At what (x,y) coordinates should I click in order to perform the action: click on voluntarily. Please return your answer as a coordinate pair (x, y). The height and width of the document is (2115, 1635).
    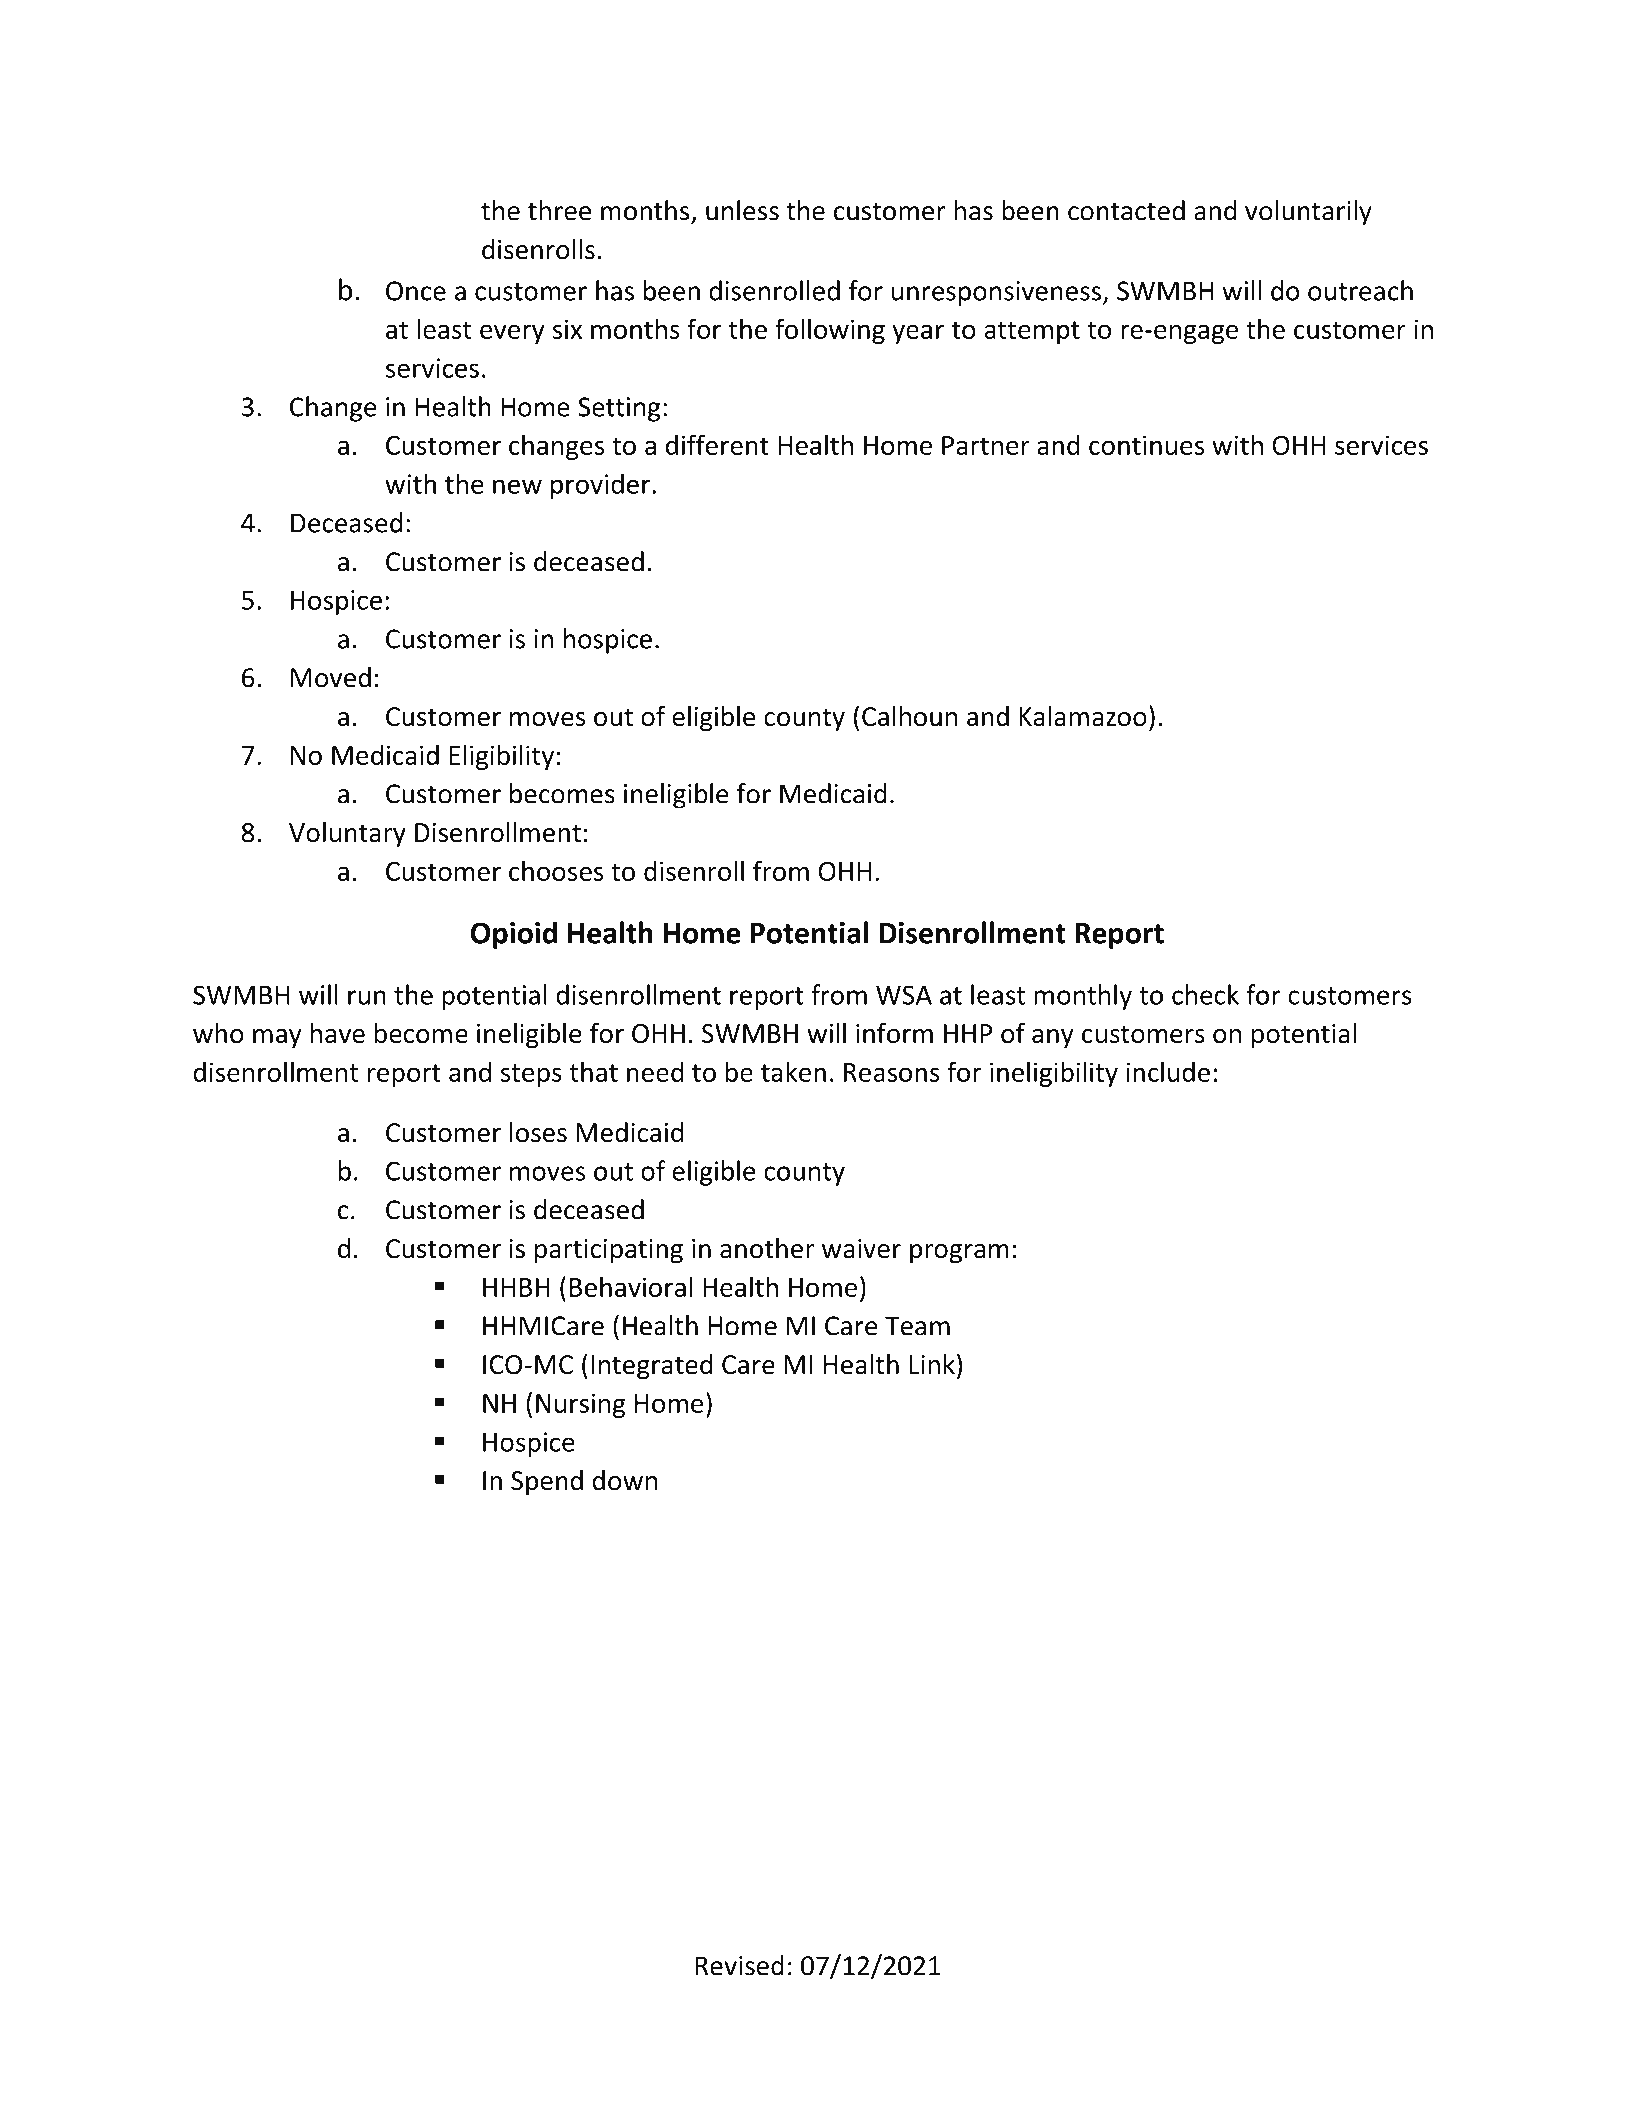
    Looking at the image, I should click on (1308, 213).
